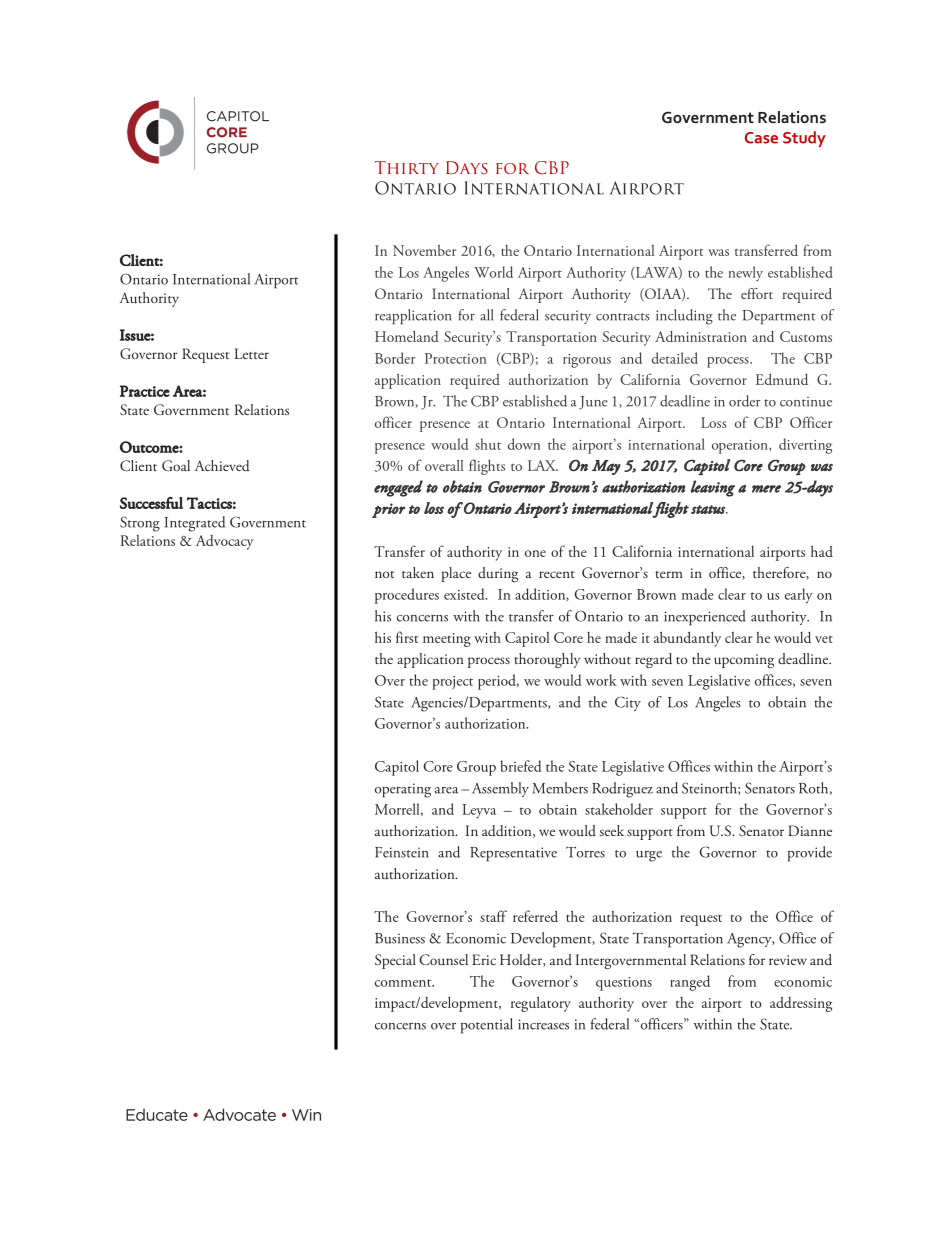  I want to click on Integrated, so click(195, 524).
